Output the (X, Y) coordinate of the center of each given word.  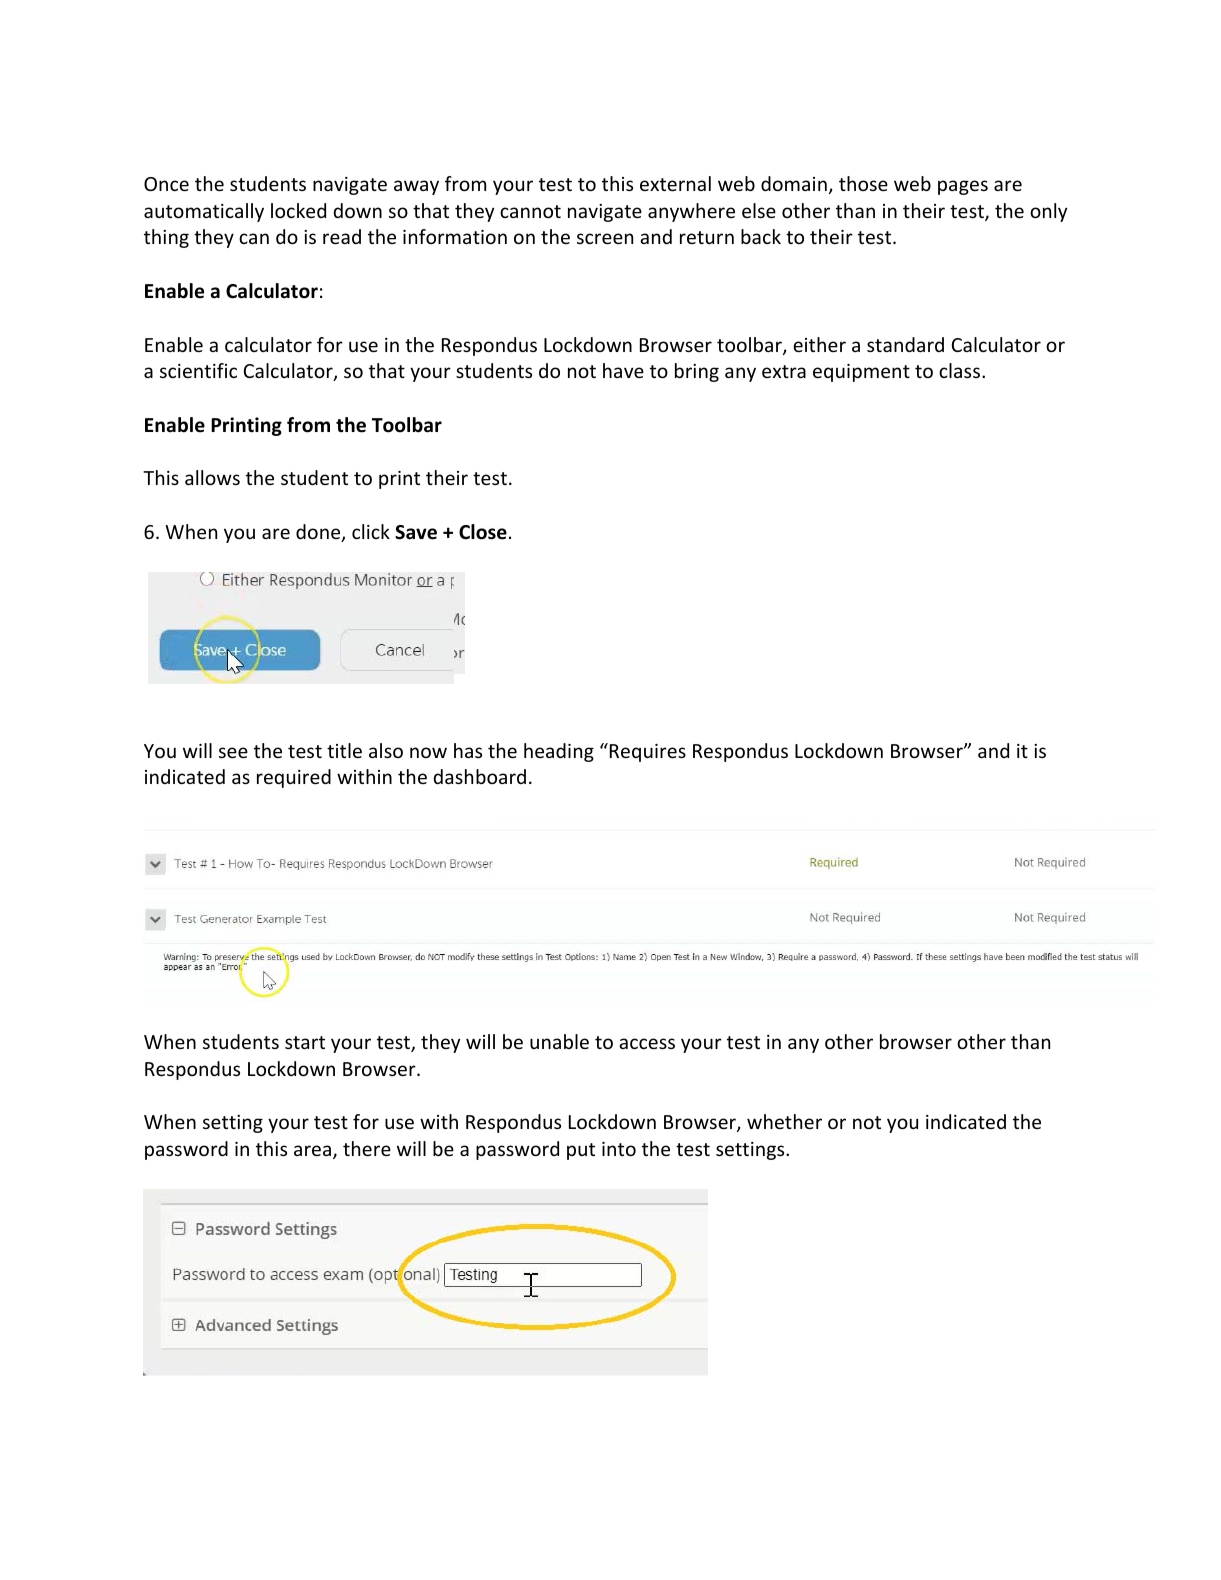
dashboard (479, 776)
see (233, 752)
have (623, 370)
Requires (648, 753)
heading (559, 752)
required (294, 778)
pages (963, 187)
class (961, 370)
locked (298, 210)
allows (212, 477)
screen (605, 238)
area (312, 1150)
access (647, 1043)
